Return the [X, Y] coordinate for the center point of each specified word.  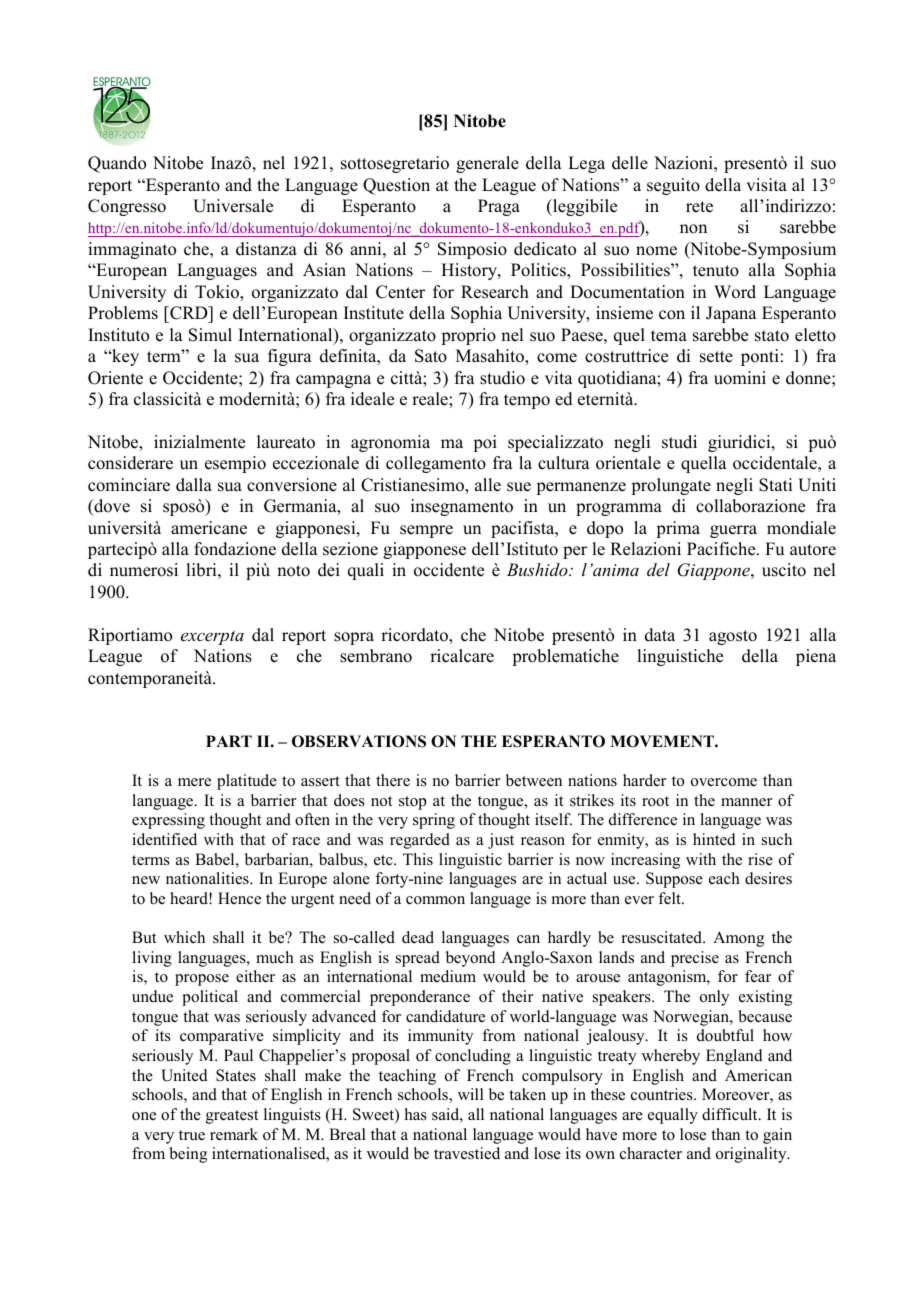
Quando [117, 164]
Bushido [538, 569]
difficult [731, 1114]
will [471, 1094]
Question [396, 186]
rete [699, 207]
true [192, 1135]
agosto [733, 637]
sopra [354, 638]
